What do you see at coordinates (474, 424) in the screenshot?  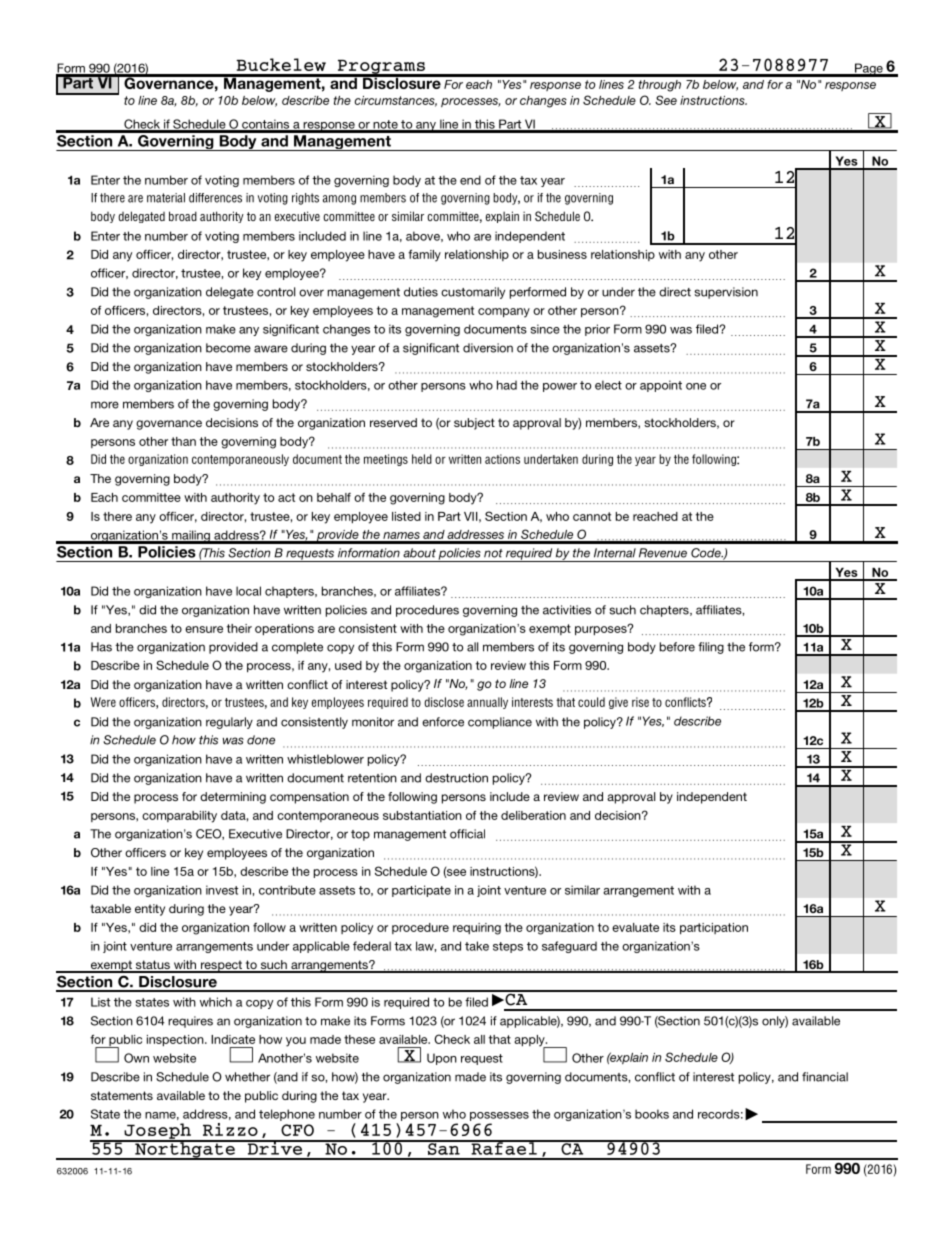 I see `subject` at bounding box center [474, 424].
